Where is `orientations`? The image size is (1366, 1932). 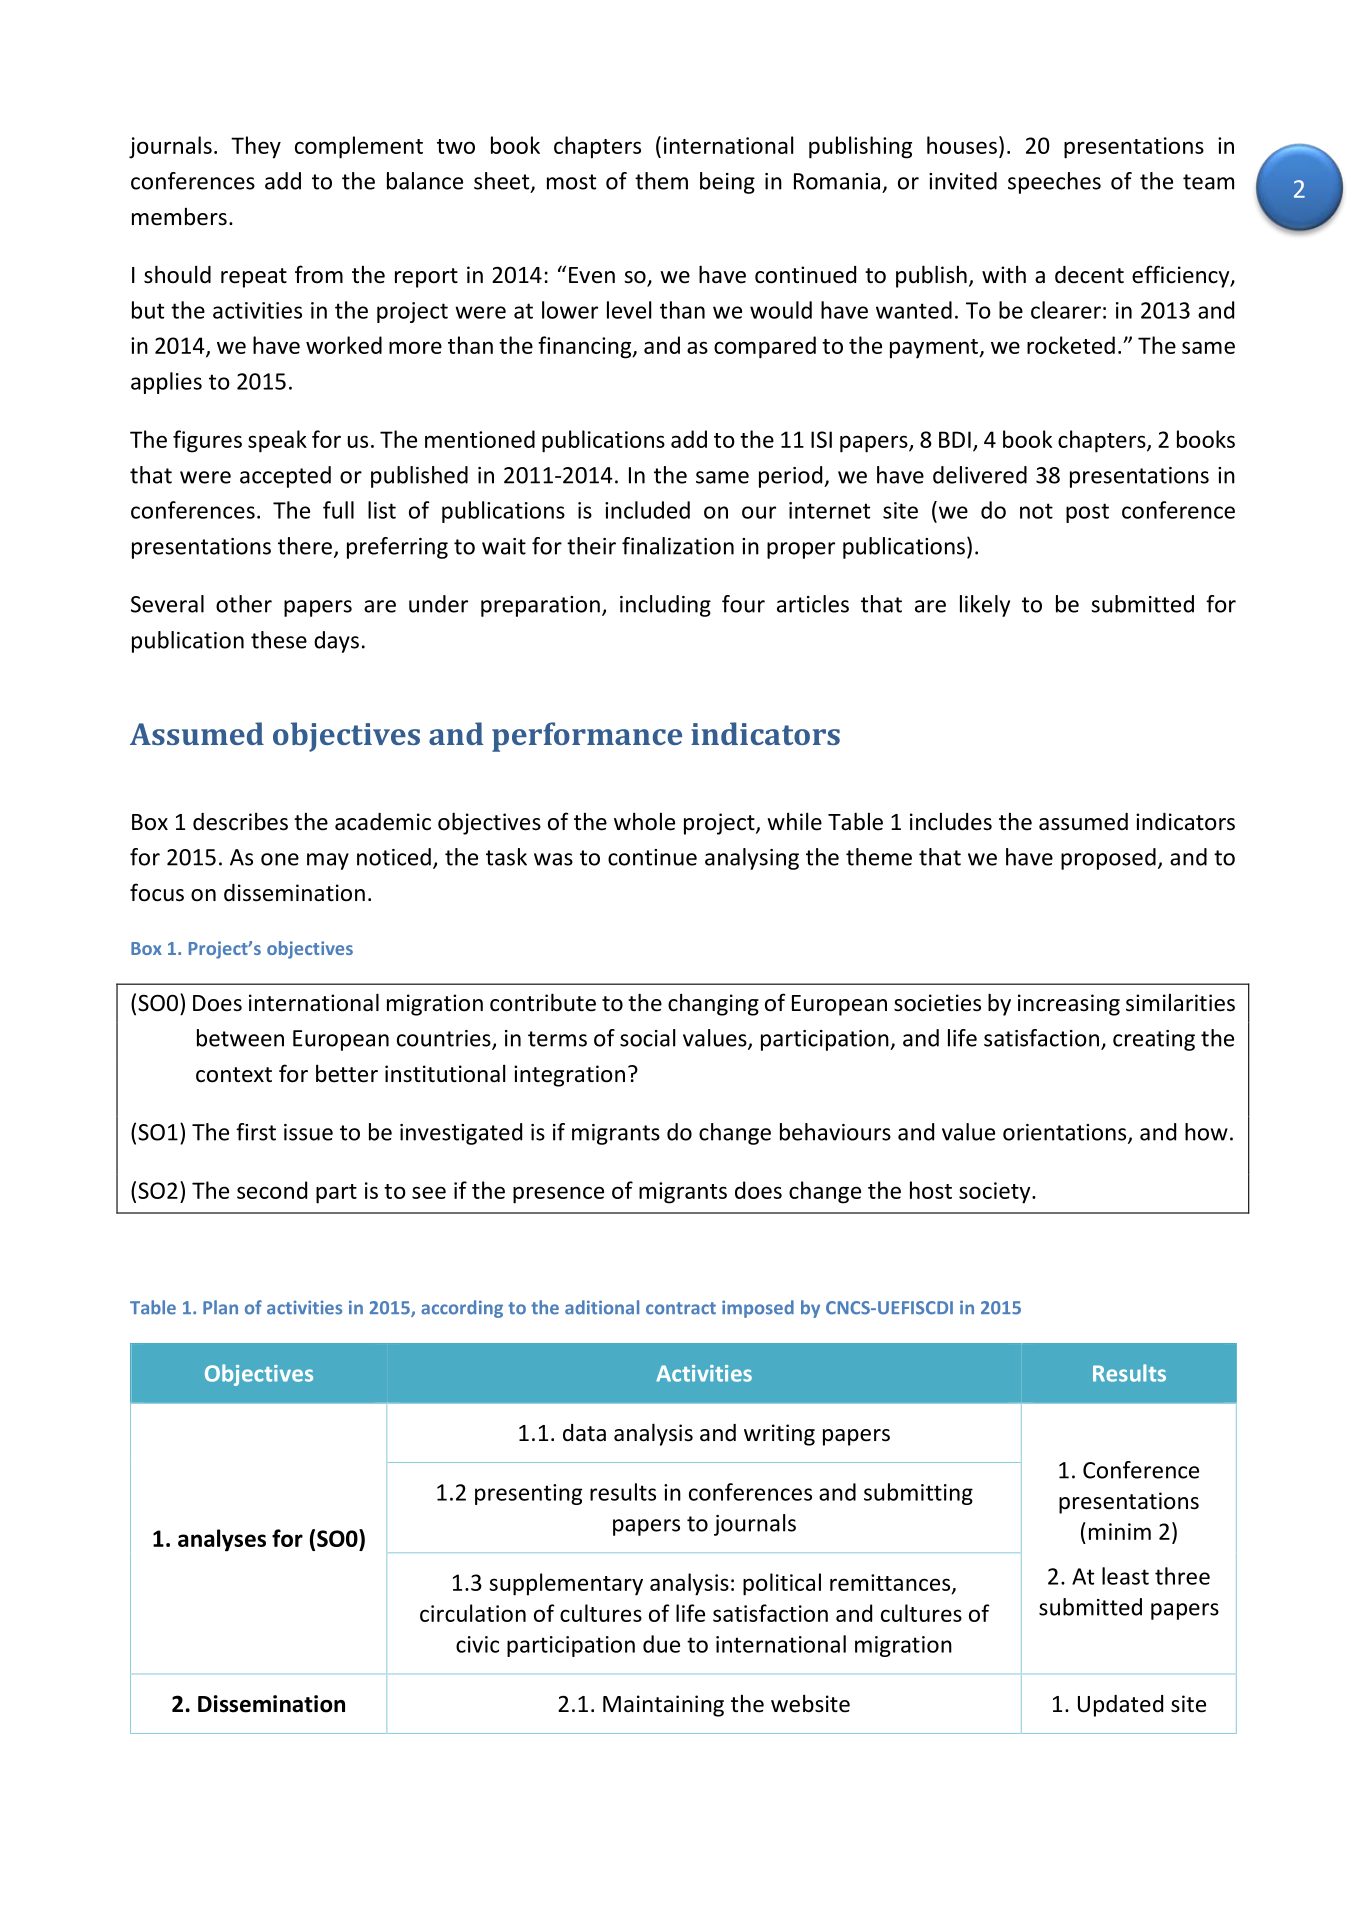 orientations is located at coordinates (1066, 1133).
